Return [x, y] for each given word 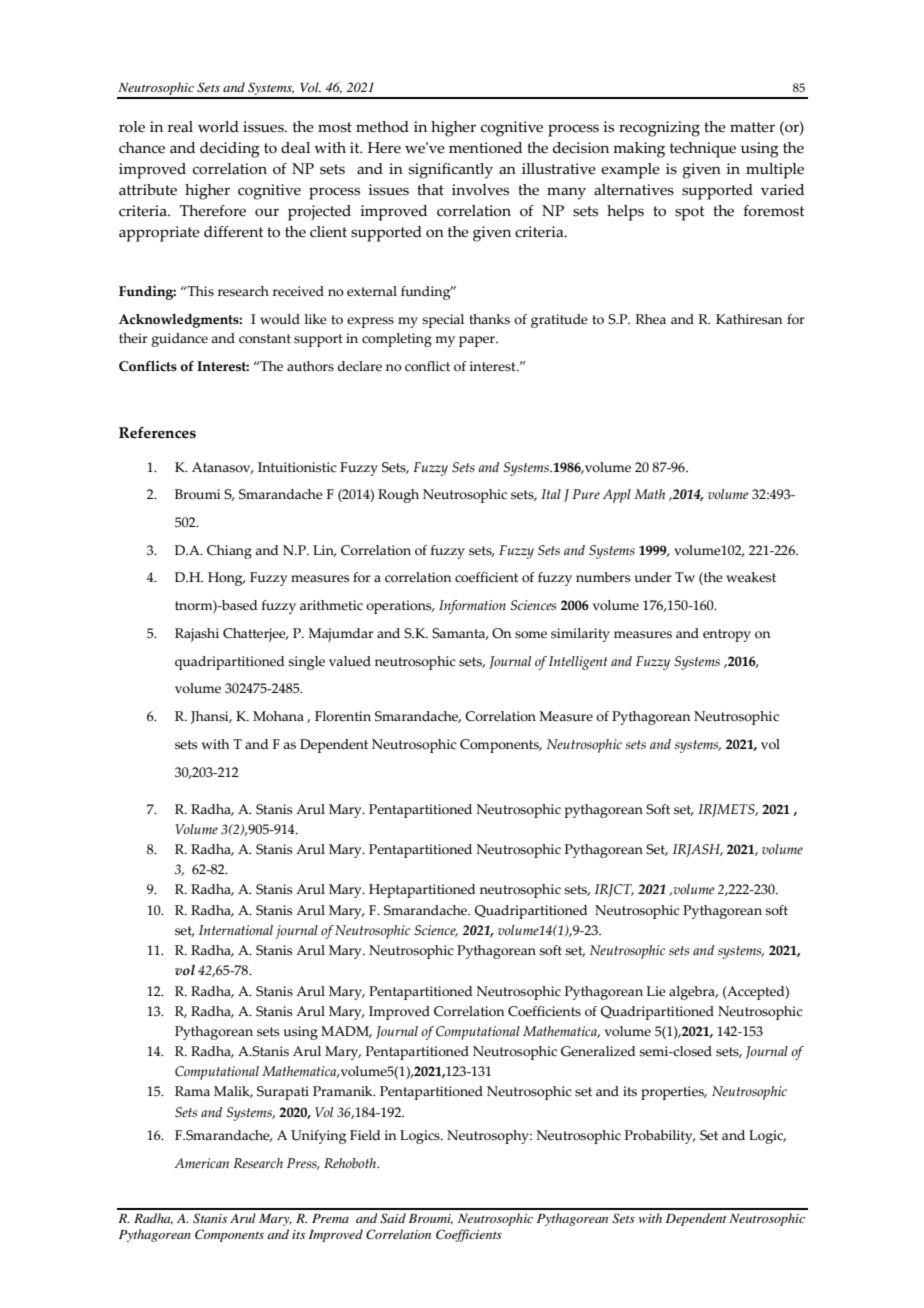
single [306, 663]
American [201, 1163]
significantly [451, 171]
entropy [727, 635]
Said [393, 1218]
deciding [230, 150]
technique [703, 150]
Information [472, 607]
